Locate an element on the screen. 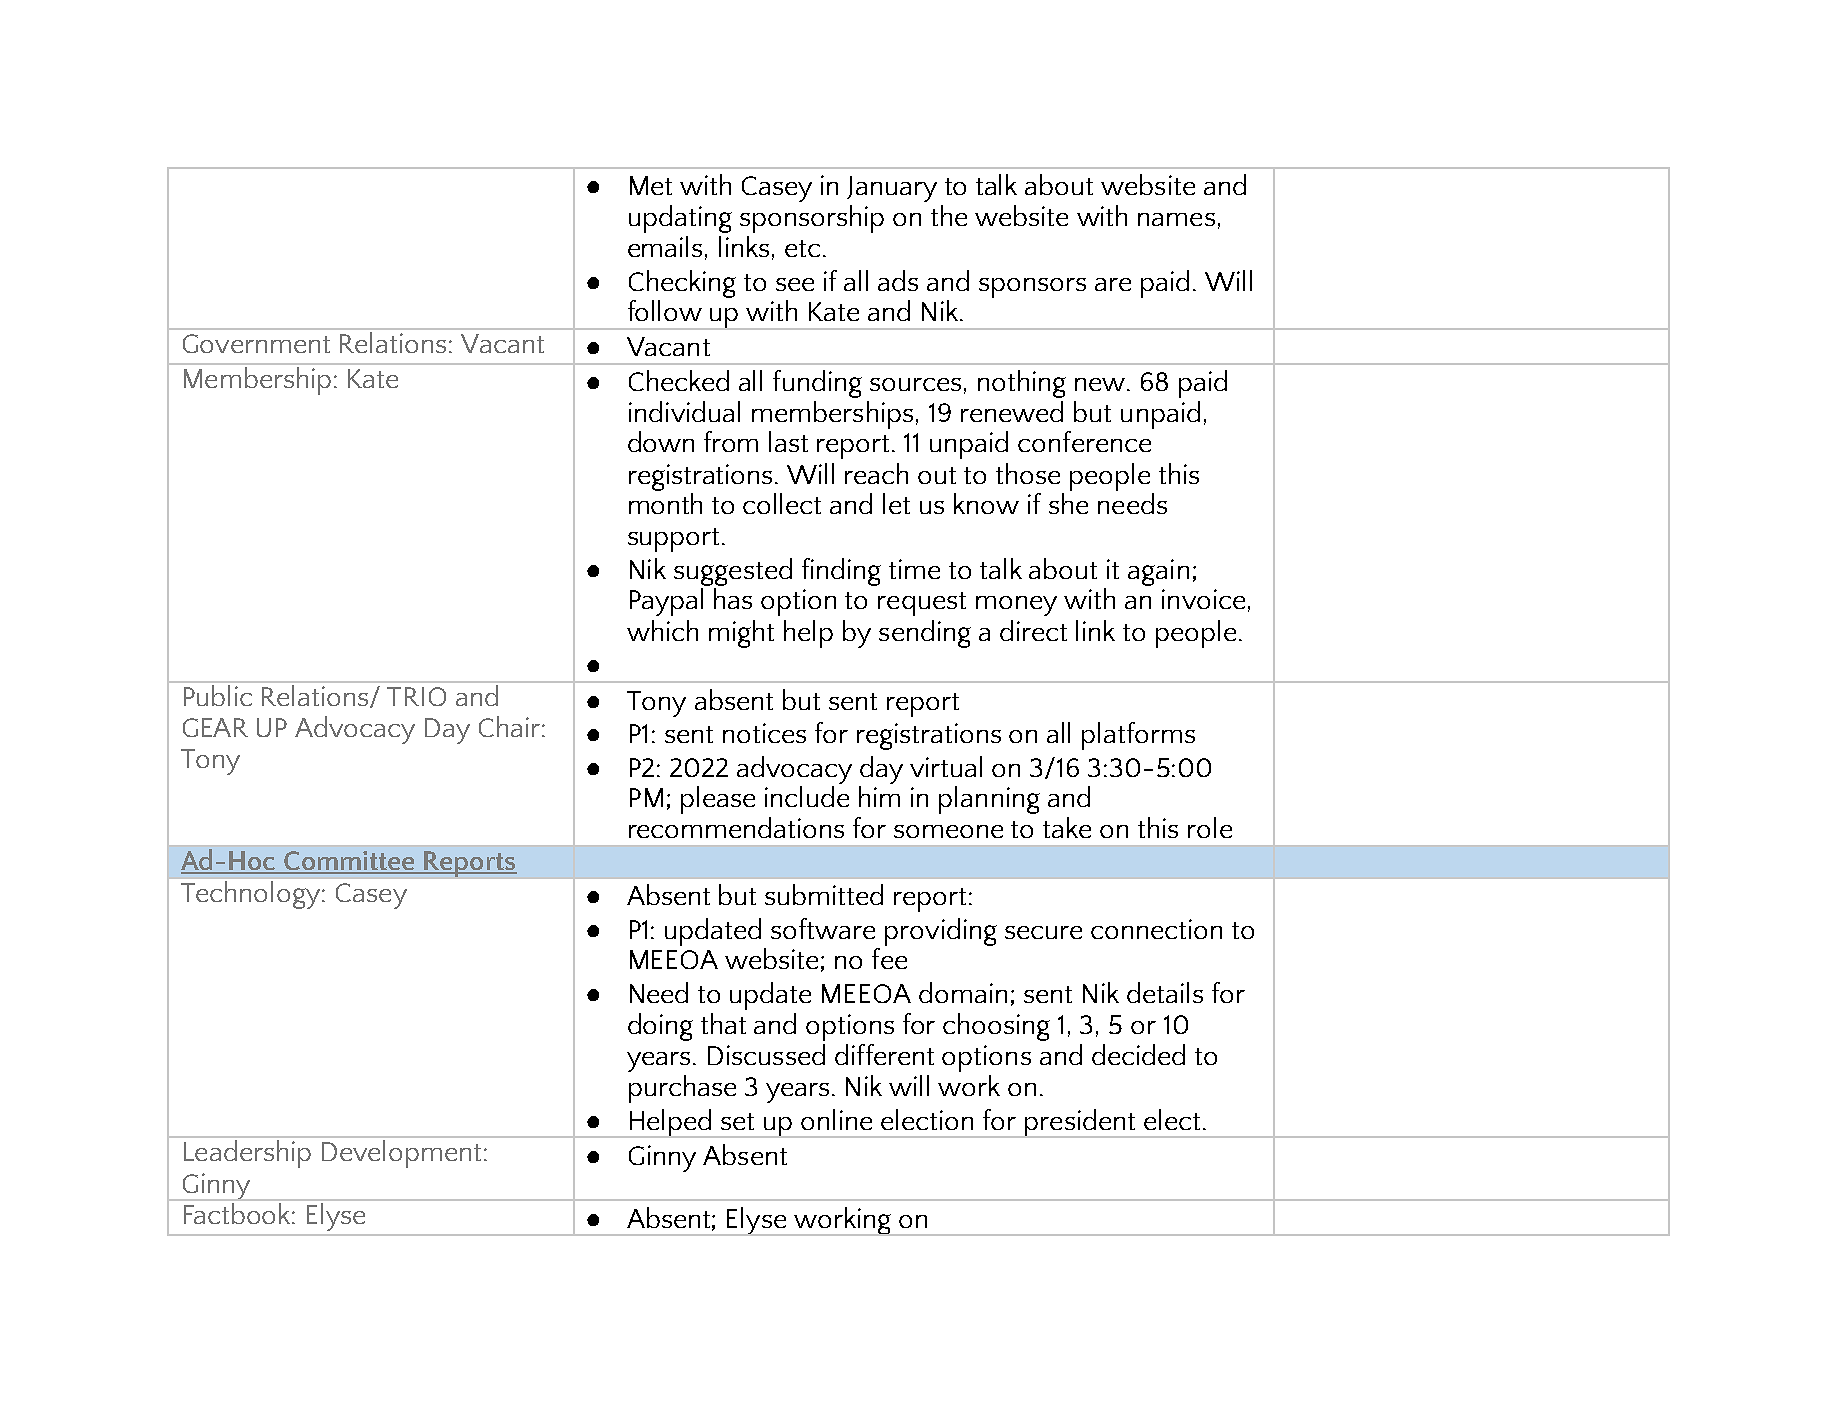 The width and height of the screenshot is (1836, 1419). president is located at coordinates (1080, 1123).
